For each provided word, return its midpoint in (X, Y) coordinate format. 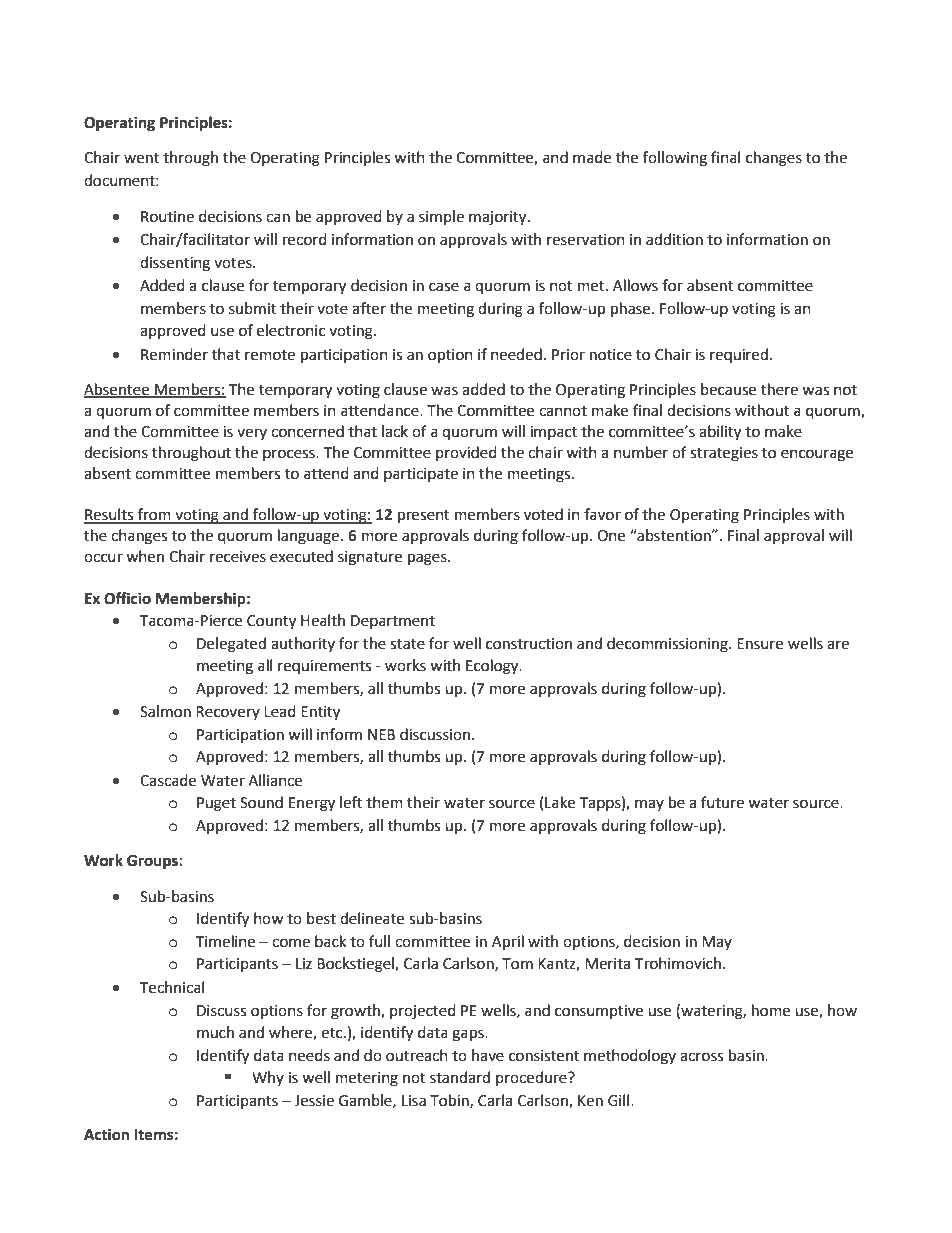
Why (268, 1078)
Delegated (231, 645)
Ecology (493, 667)
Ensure (760, 644)
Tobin (450, 1101)
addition (674, 239)
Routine (167, 217)
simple (441, 217)
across (701, 1057)
